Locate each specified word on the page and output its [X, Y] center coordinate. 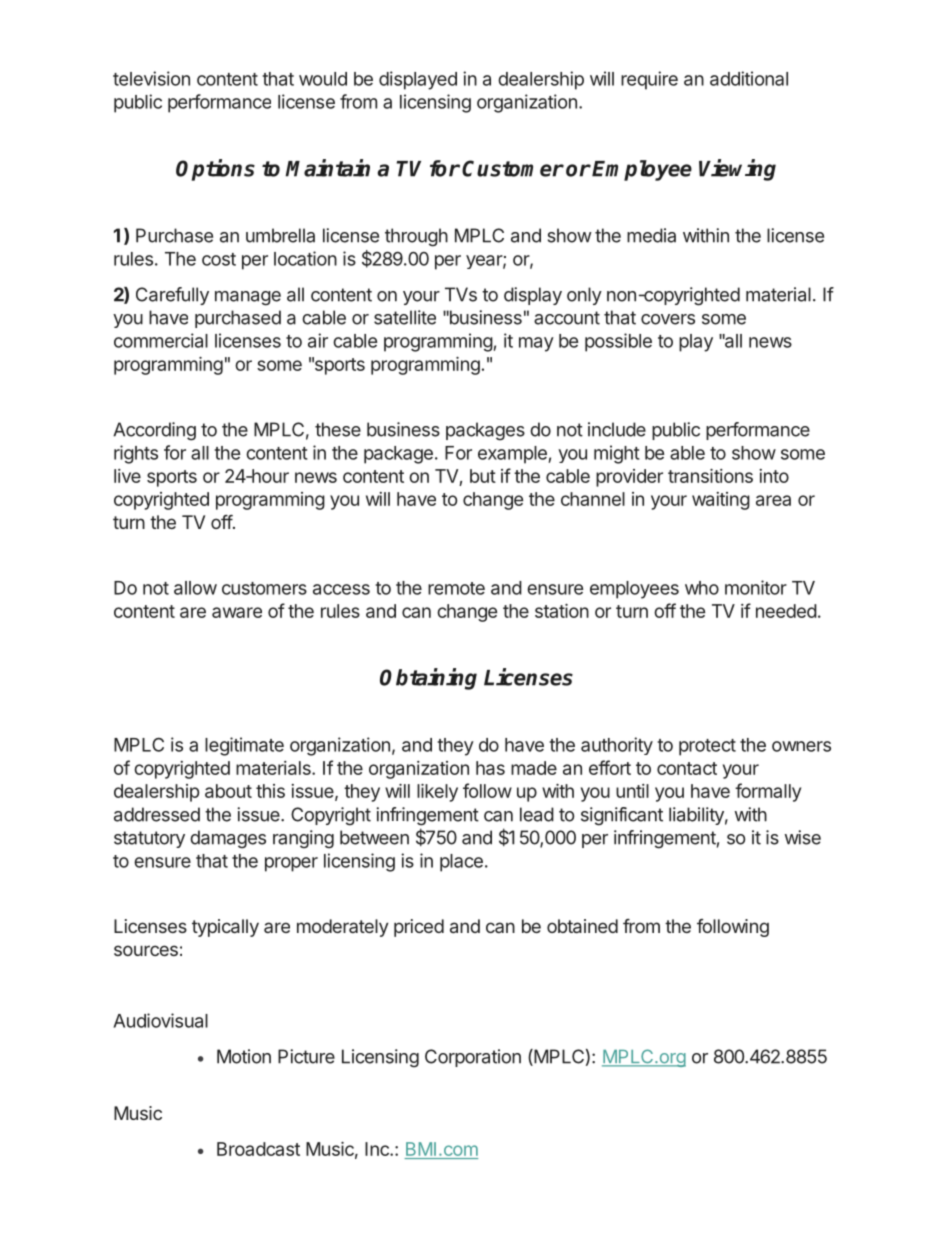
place [461, 863]
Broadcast [258, 1149]
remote [456, 588]
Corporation [473, 1058]
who [702, 588]
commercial [161, 340]
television [151, 78]
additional [749, 78]
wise [803, 837]
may [536, 344]
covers [668, 319]
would [323, 79]
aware [237, 612]
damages [228, 839]
